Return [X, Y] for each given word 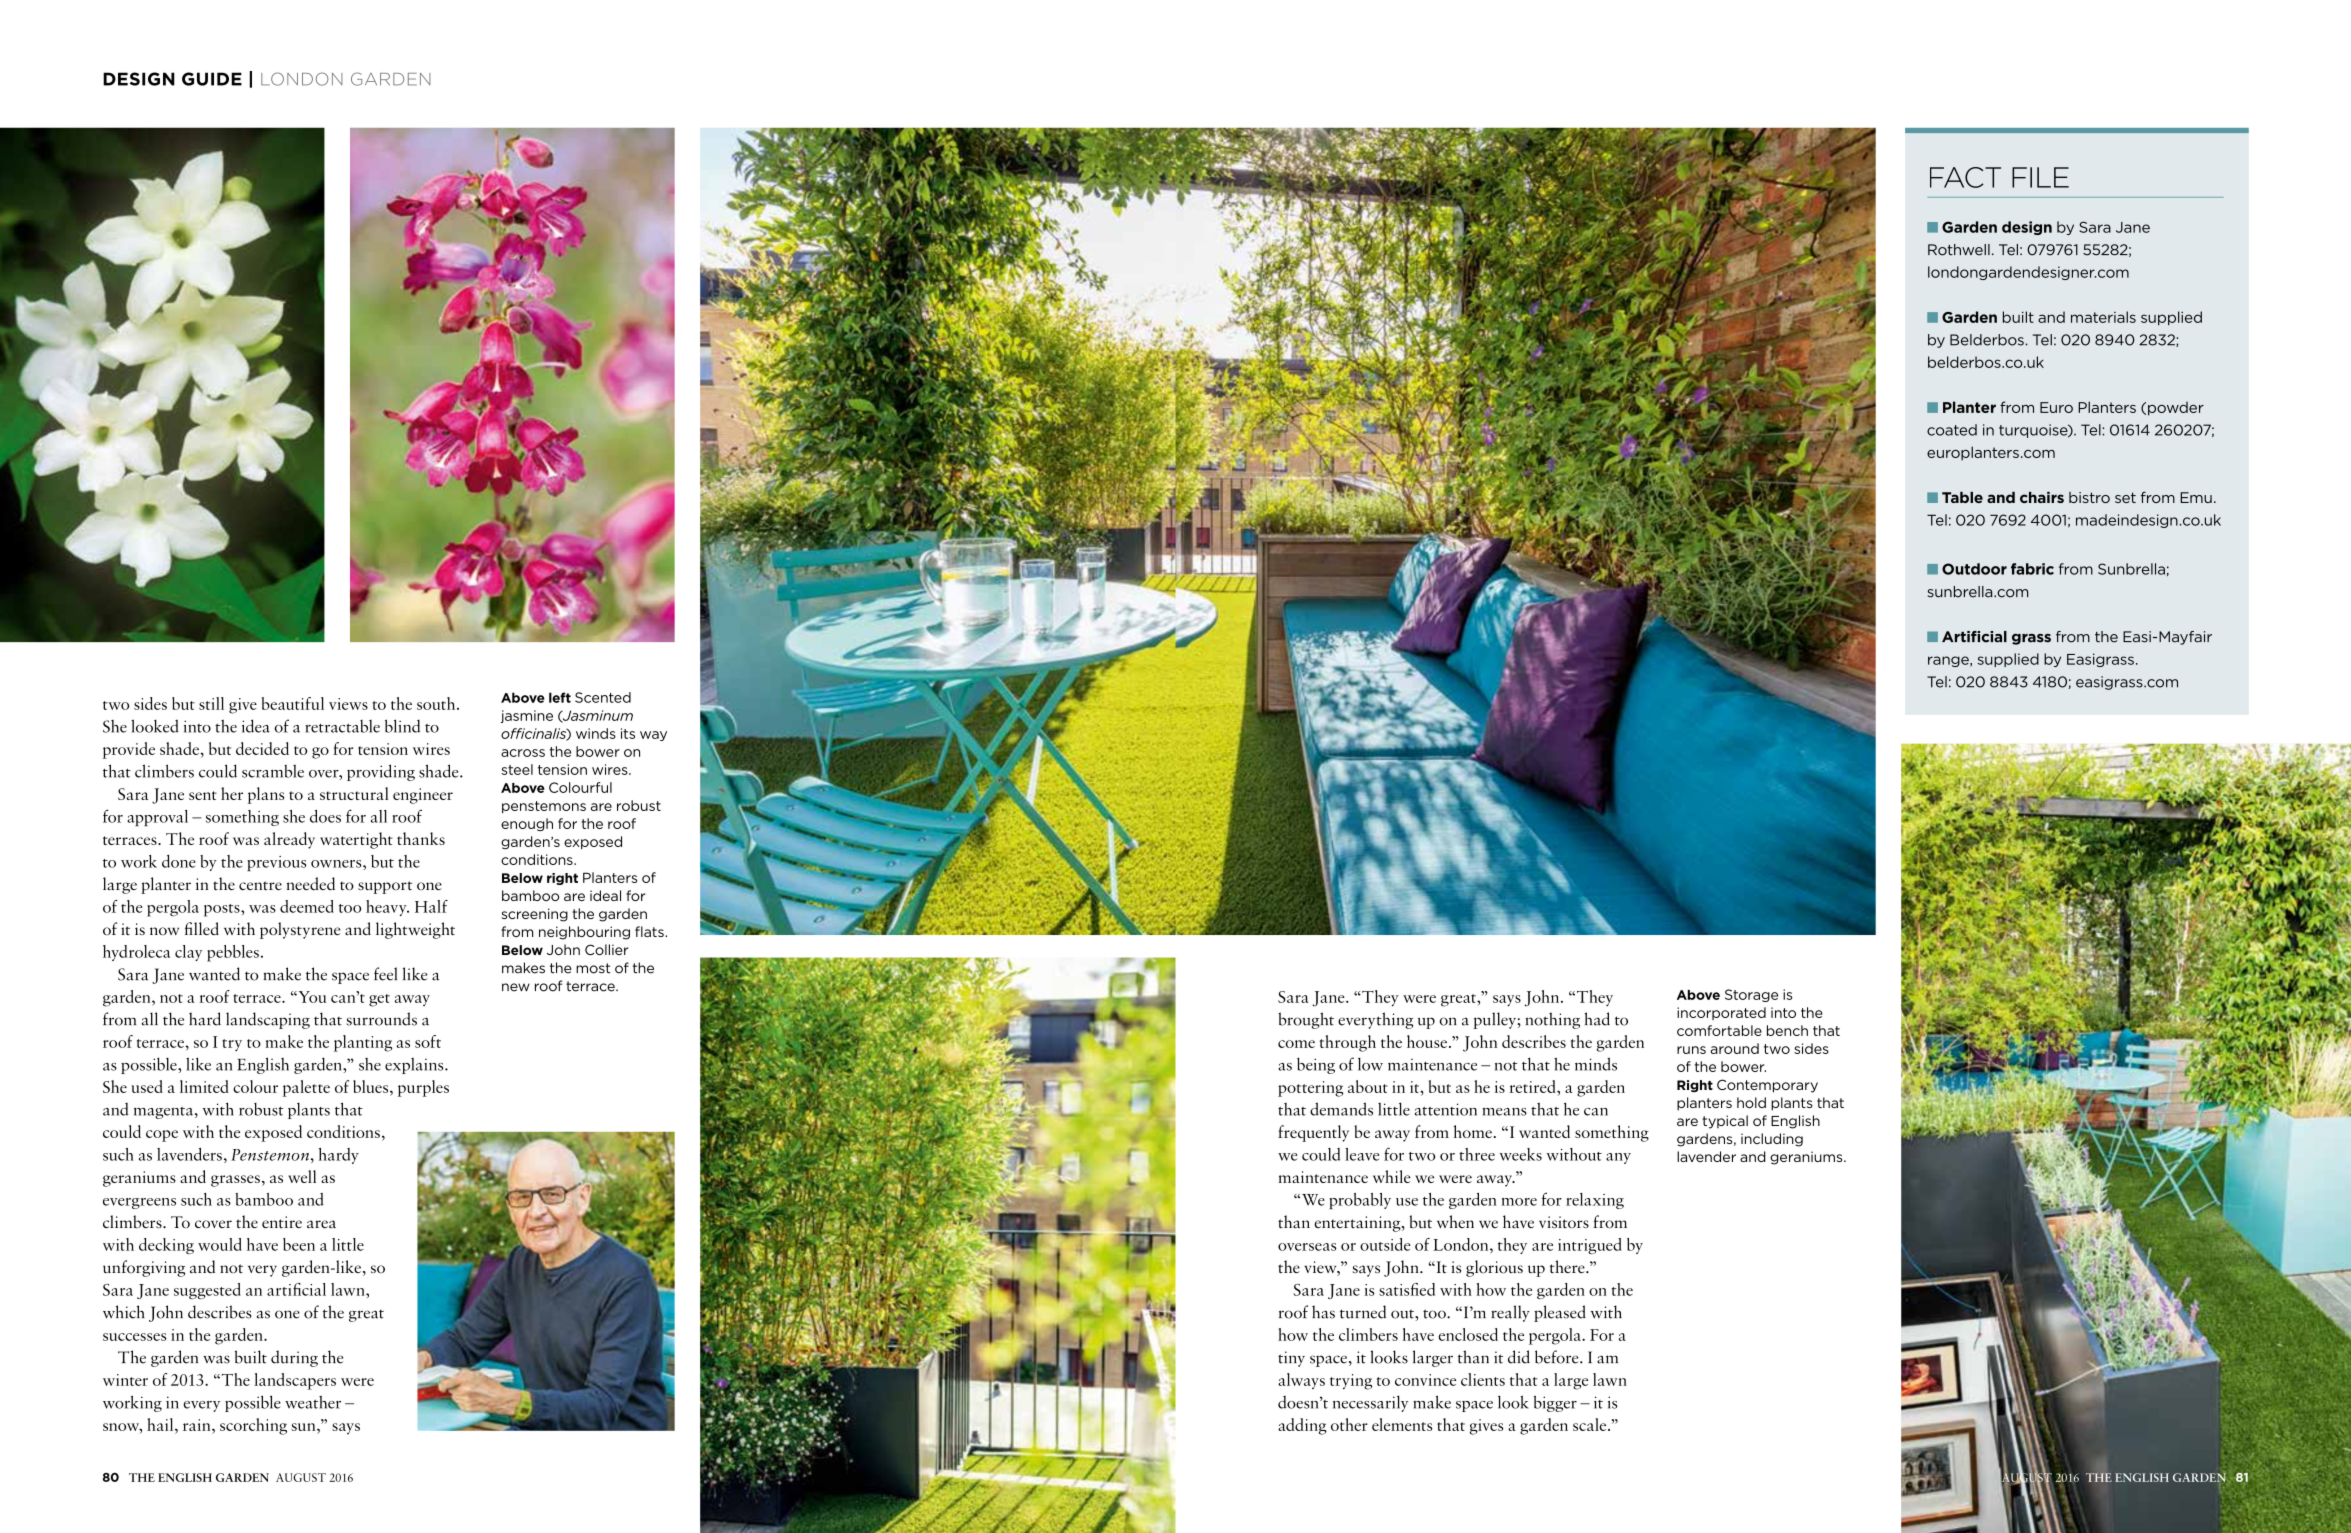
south [437, 703]
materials [2103, 317]
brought [1306, 1020]
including [1772, 1140]
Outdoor [1974, 569]
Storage [1751, 995]
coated [1952, 430]
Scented [603, 697]
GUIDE [212, 79]
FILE [2040, 177]
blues [372, 1086]
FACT [1965, 177]
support [385, 887]
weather [313, 1402]
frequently [1313, 1133]
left [560, 697]
